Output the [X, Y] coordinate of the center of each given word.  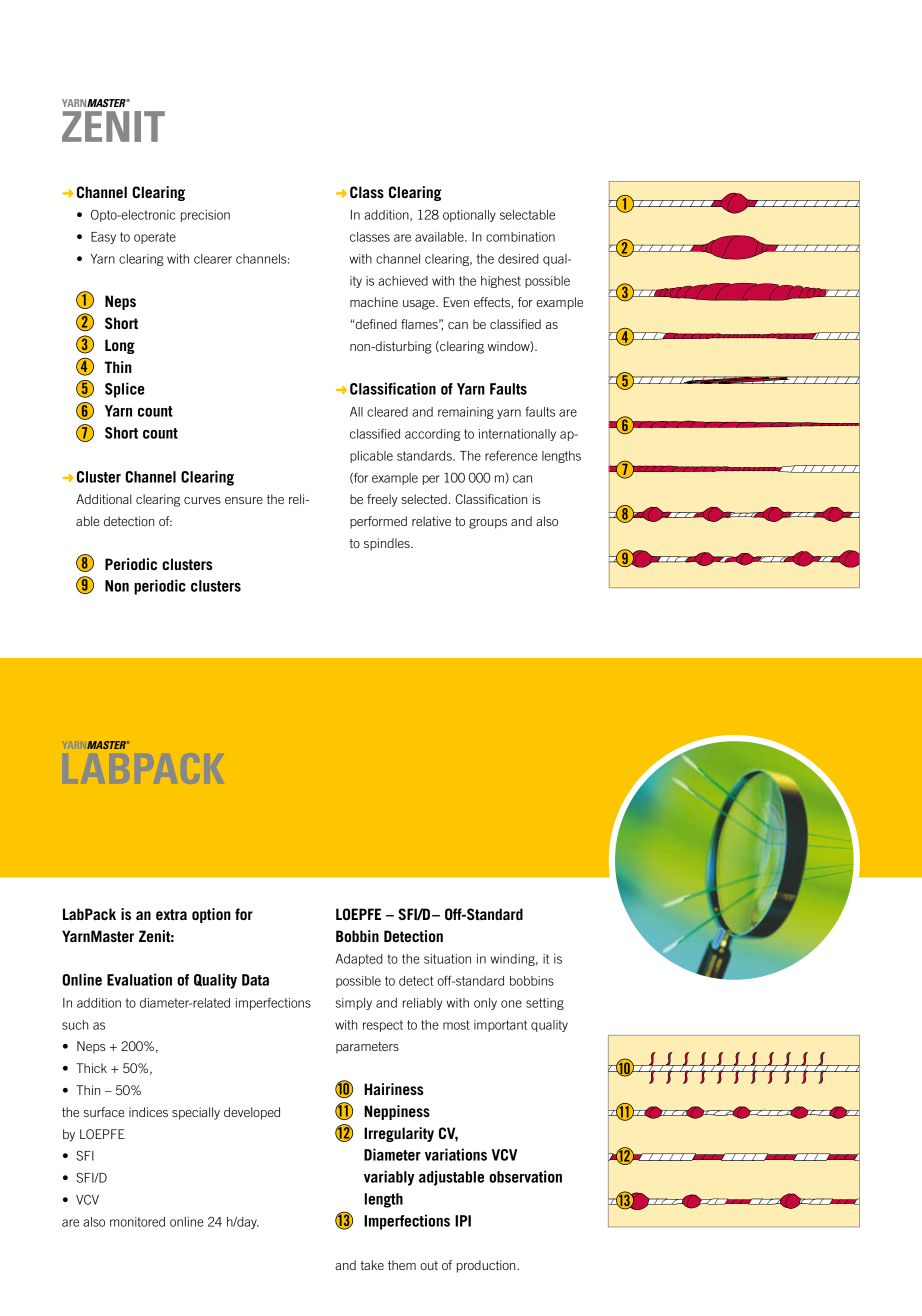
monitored [137, 1222]
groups [488, 524]
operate [155, 238]
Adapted [359, 960]
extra [171, 914]
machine [374, 302]
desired [518, 259]
